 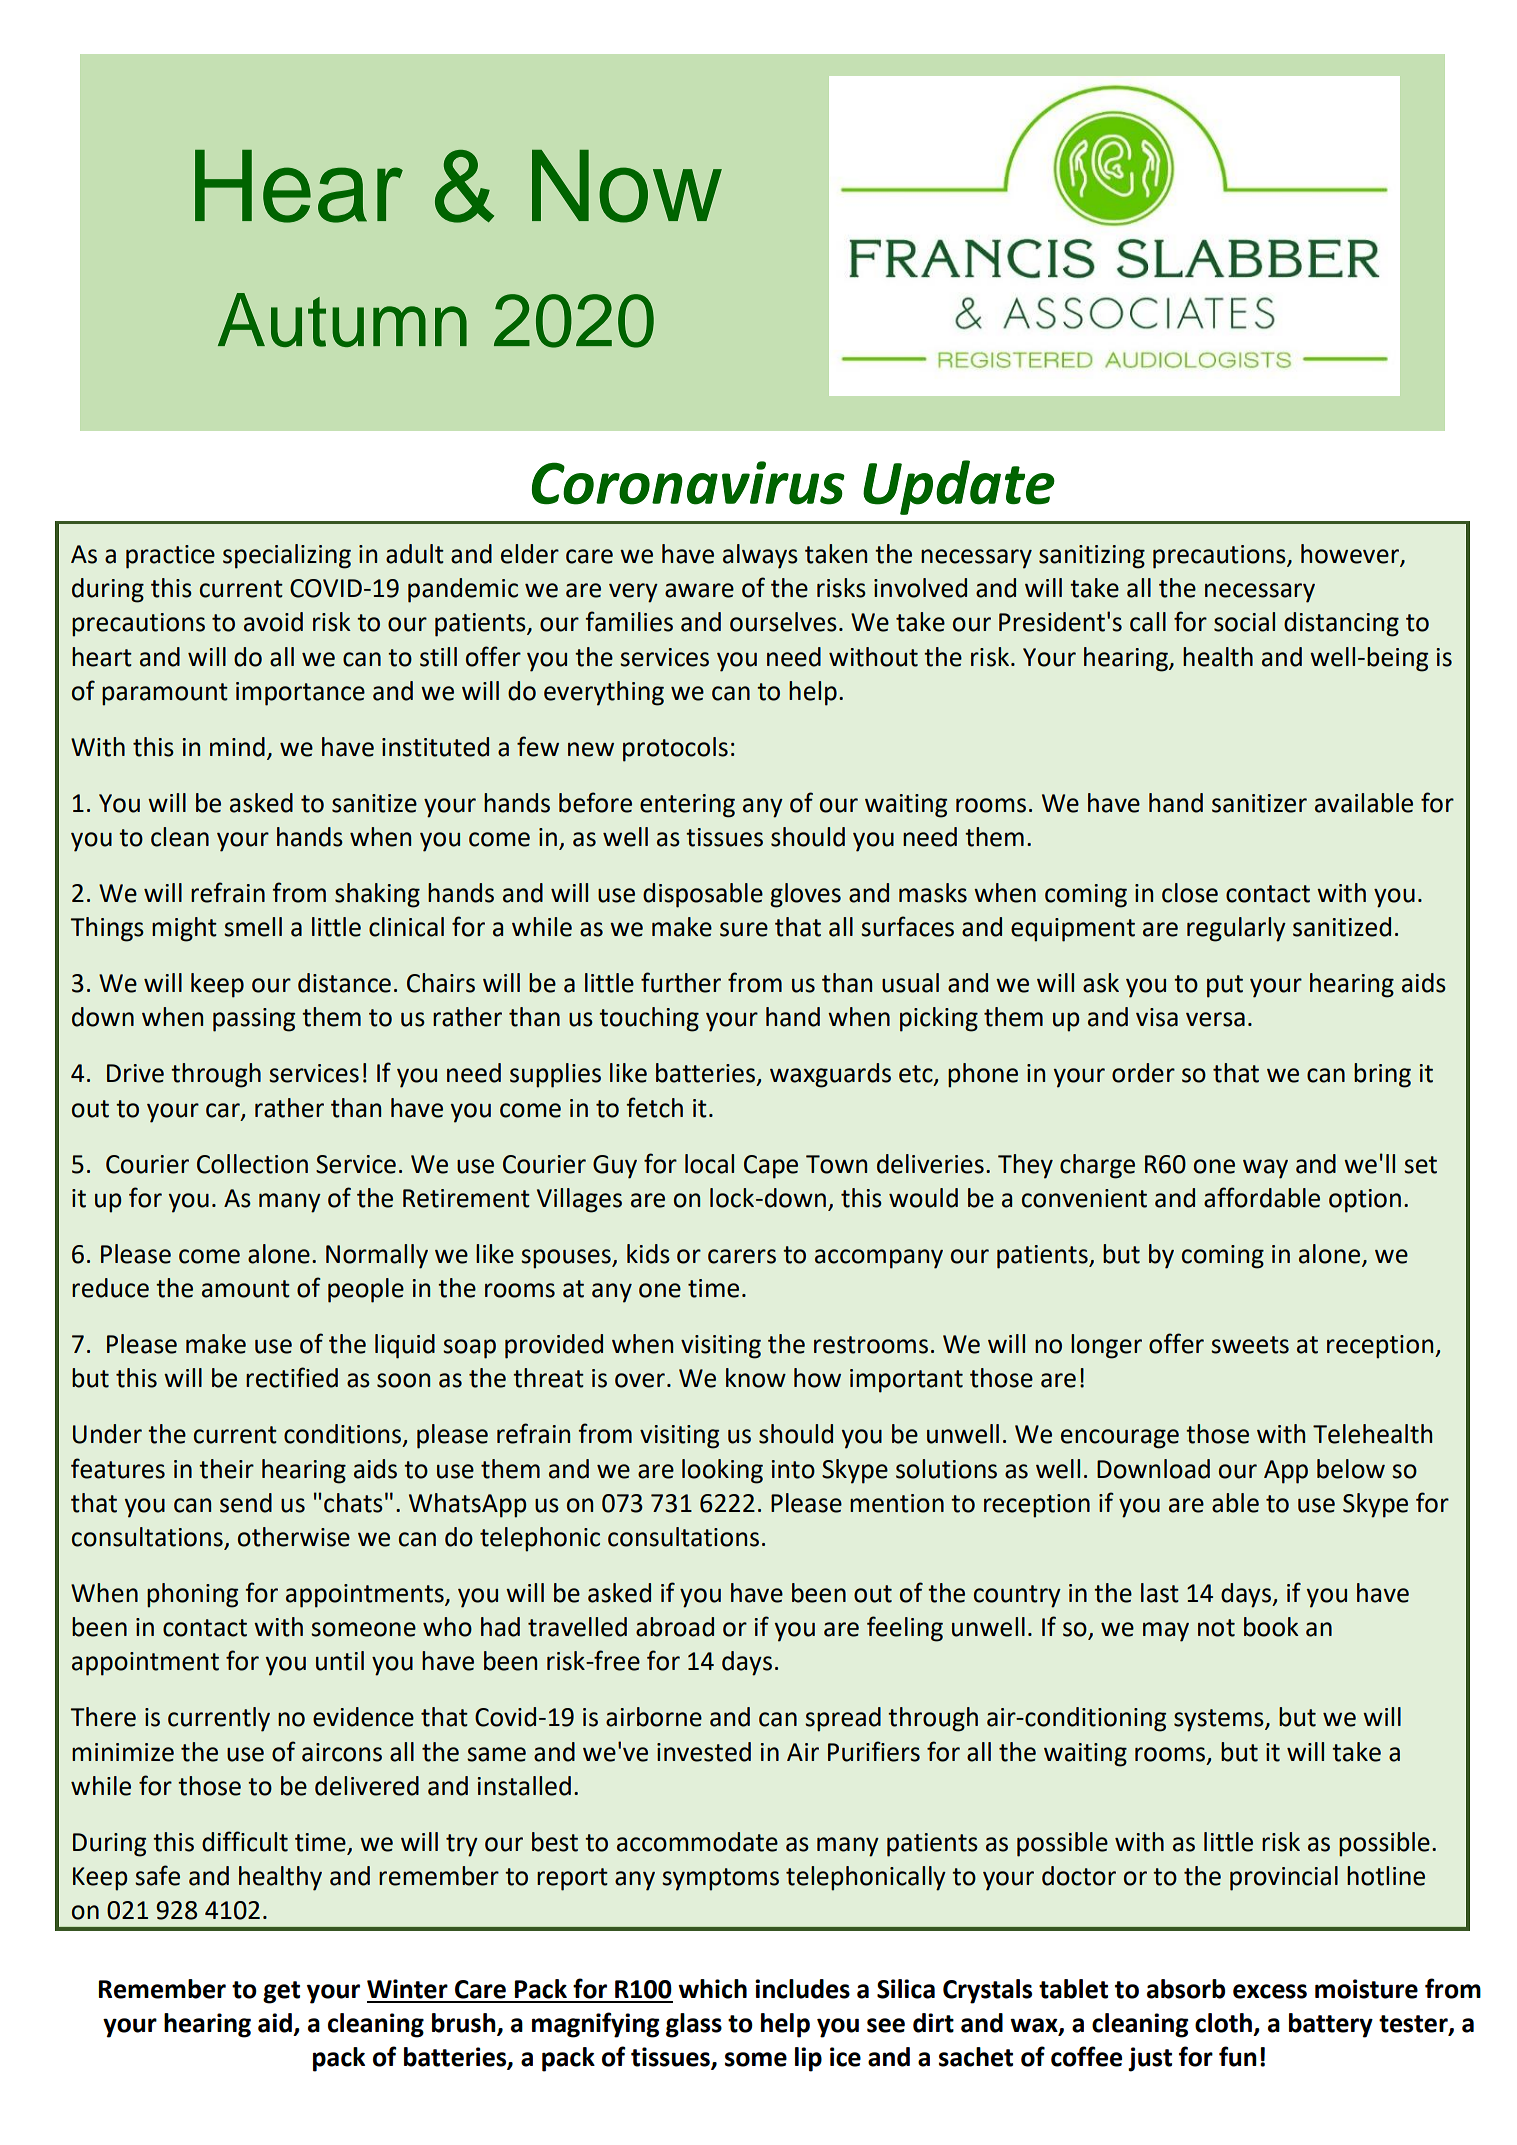 What do you see at coordinates (237, 747) in the screenshot?
I see `mind` at bounding box center [237, 747].
